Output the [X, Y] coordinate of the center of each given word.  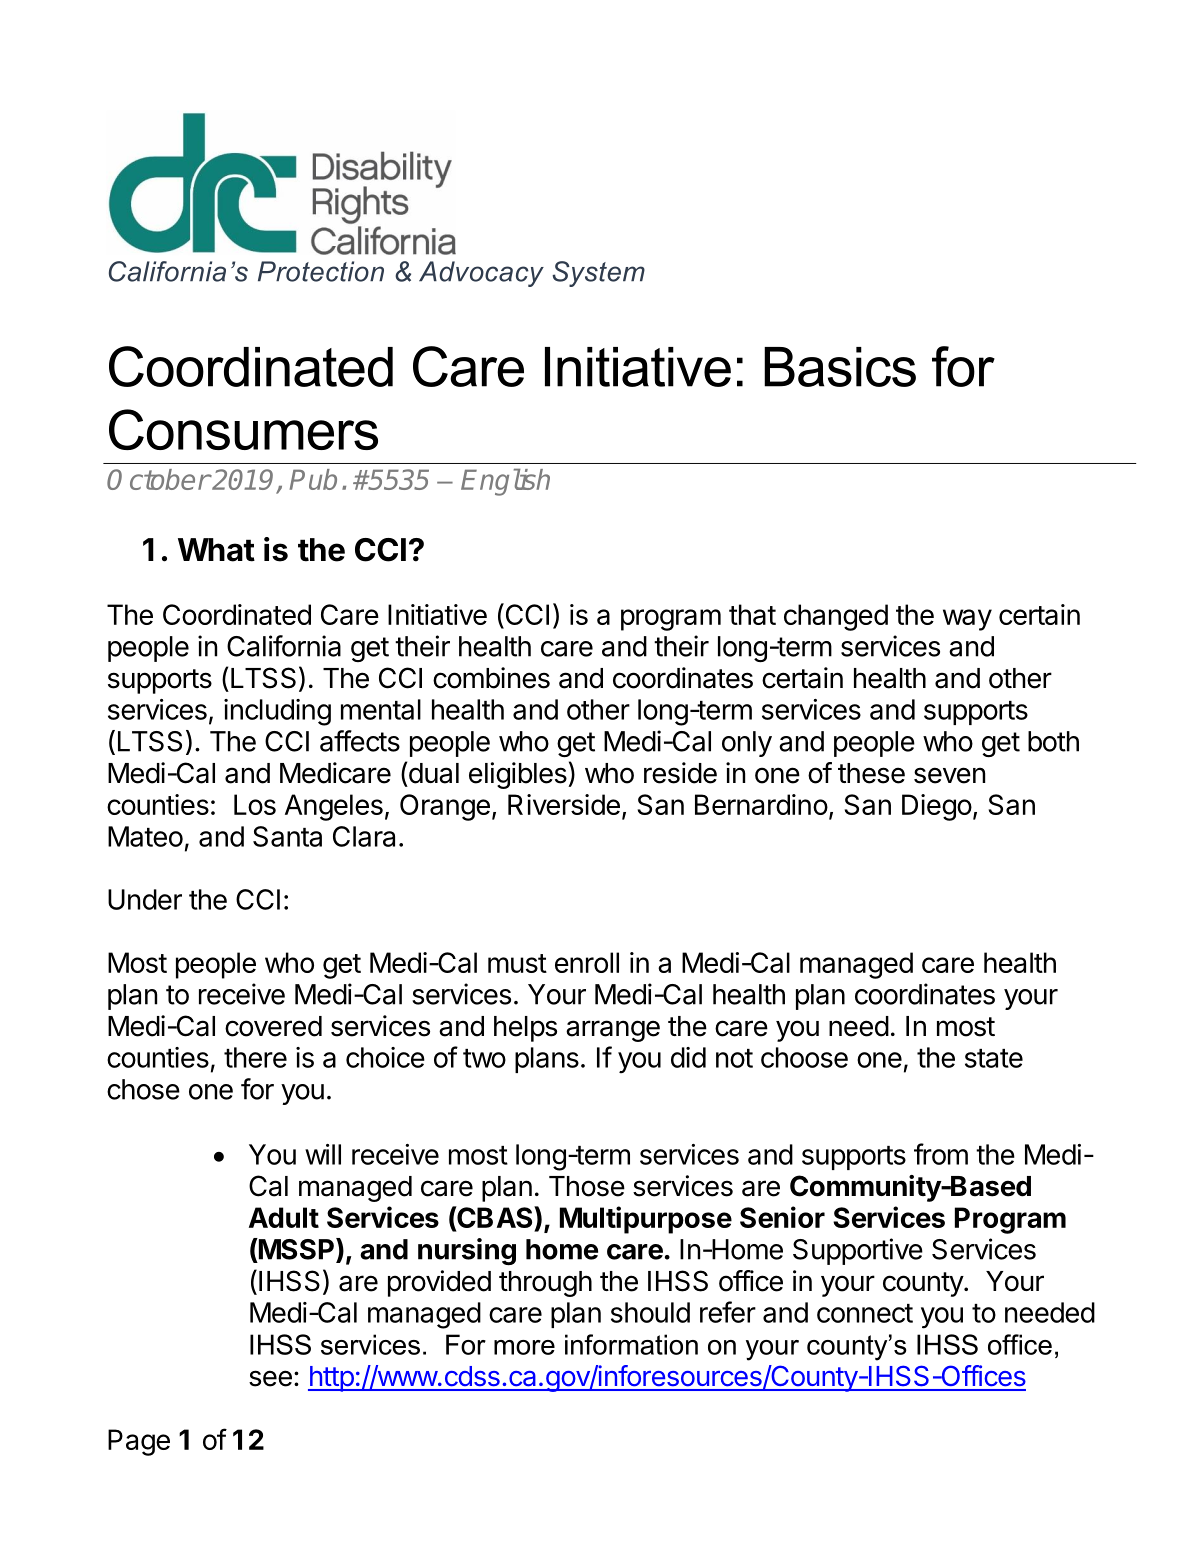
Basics [840, 367]
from [941, 1154]
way [967, 620]
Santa [287, 836]
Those [587, 1186]
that [752, 614]
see [270, 1378]
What [216, 550]
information [631, 1344]
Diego [937, 807]
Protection [321, 271]
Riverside [564, 804]
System [598, 274]
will [323, 1154]
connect [865, 1313]
